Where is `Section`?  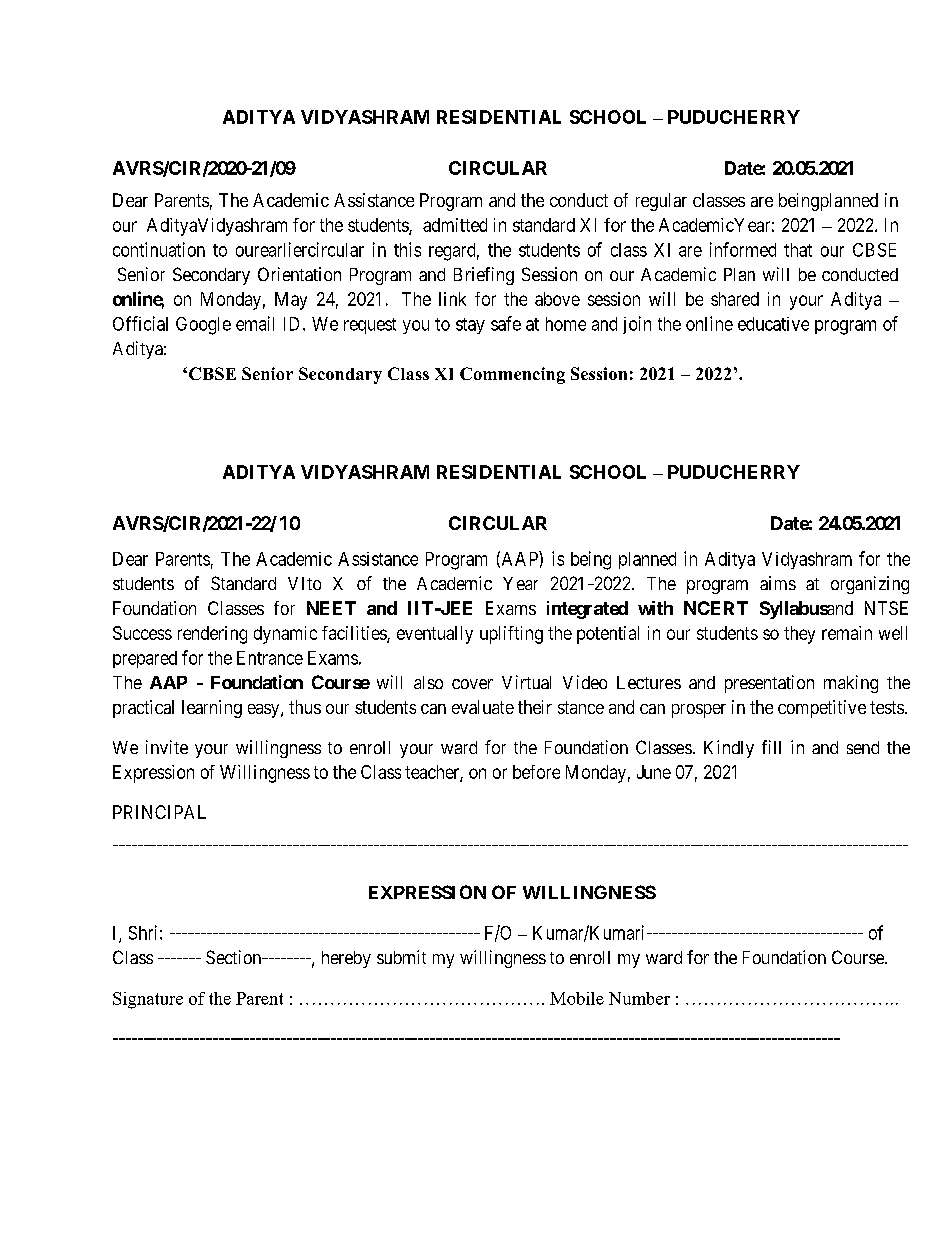
Section is located at coordinates (235, 957).
